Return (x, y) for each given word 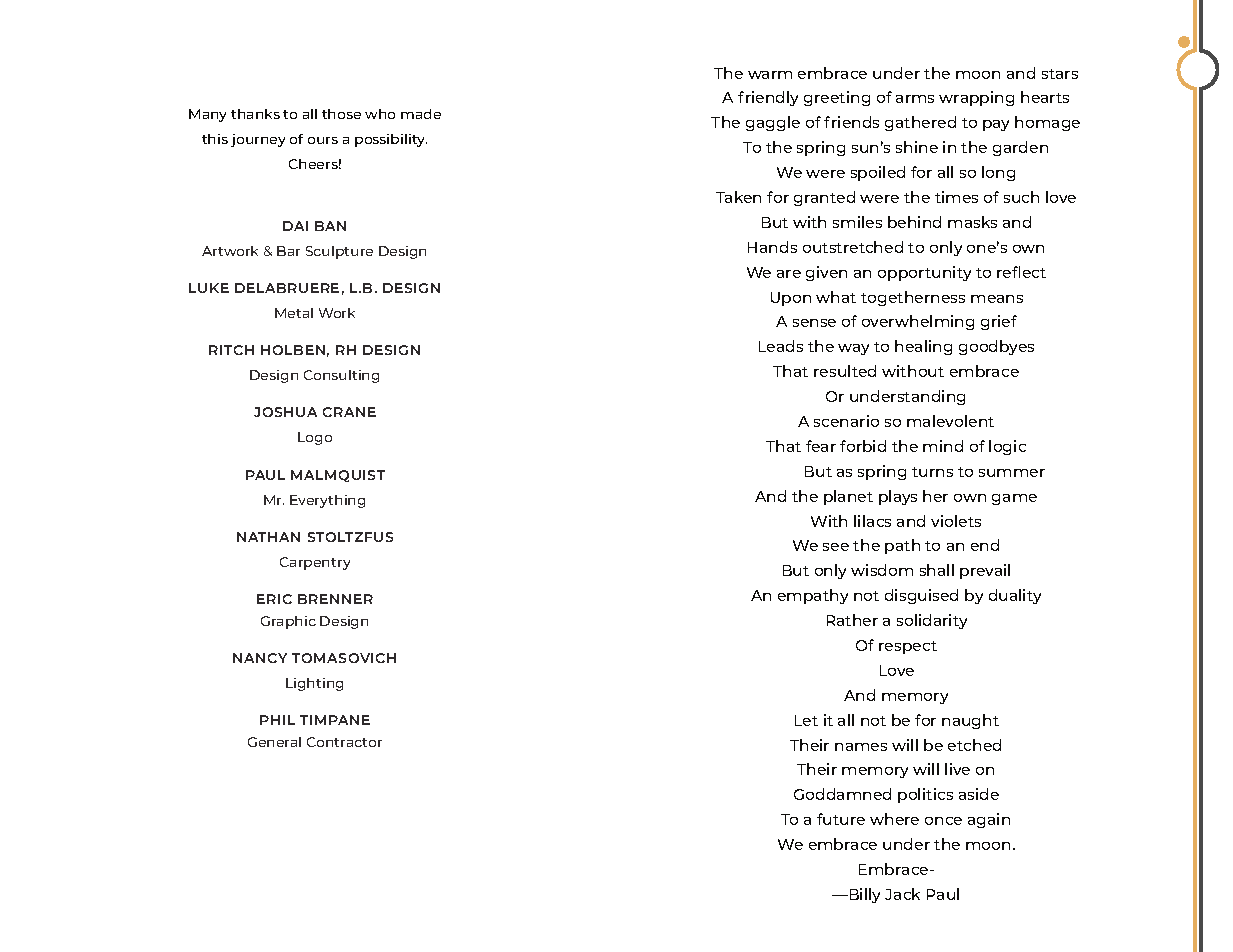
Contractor (344, 742)
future (841, 819)
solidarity (932, 621)
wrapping (976, 98)
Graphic (288, 622)
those (341, 114)
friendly (768, 98)
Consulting (341, 376)
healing (923, 347)
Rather (852, 620)
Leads (781, 346)
